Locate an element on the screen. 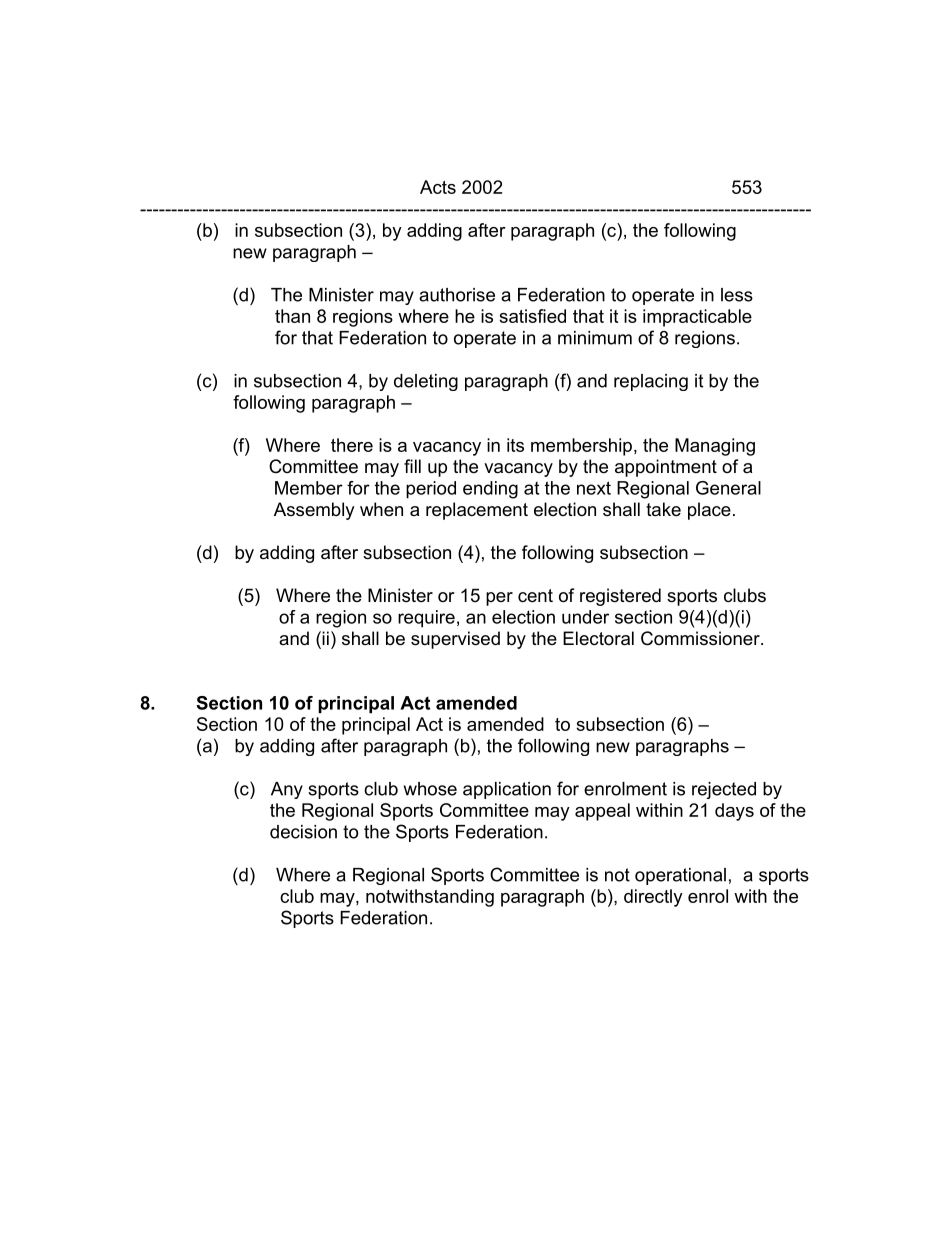 This screenshot has width=952, height=1233. authorise is located at coordinates (457, 295).
